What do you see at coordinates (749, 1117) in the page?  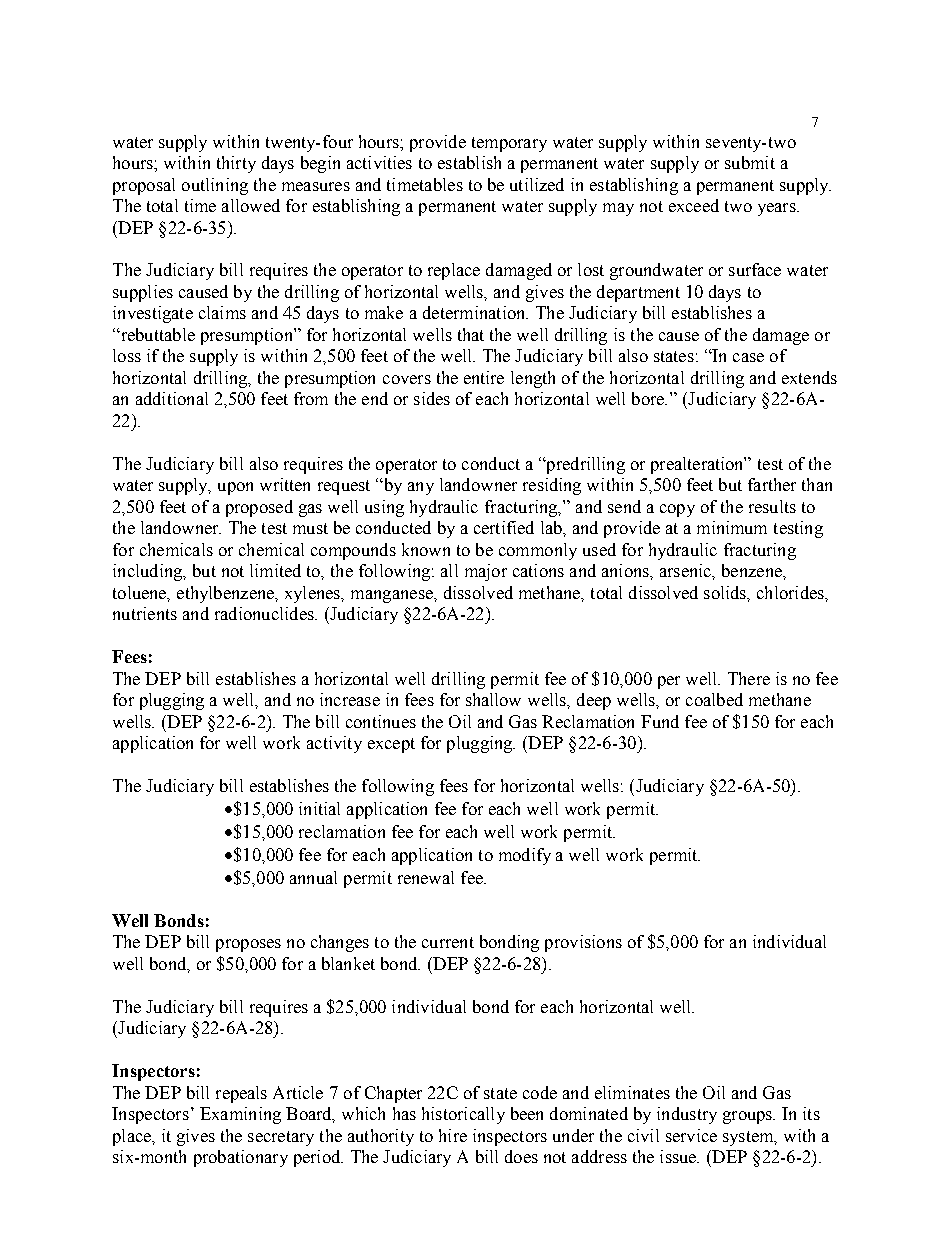 I see `groups` at bounding box center [749, 1117].
